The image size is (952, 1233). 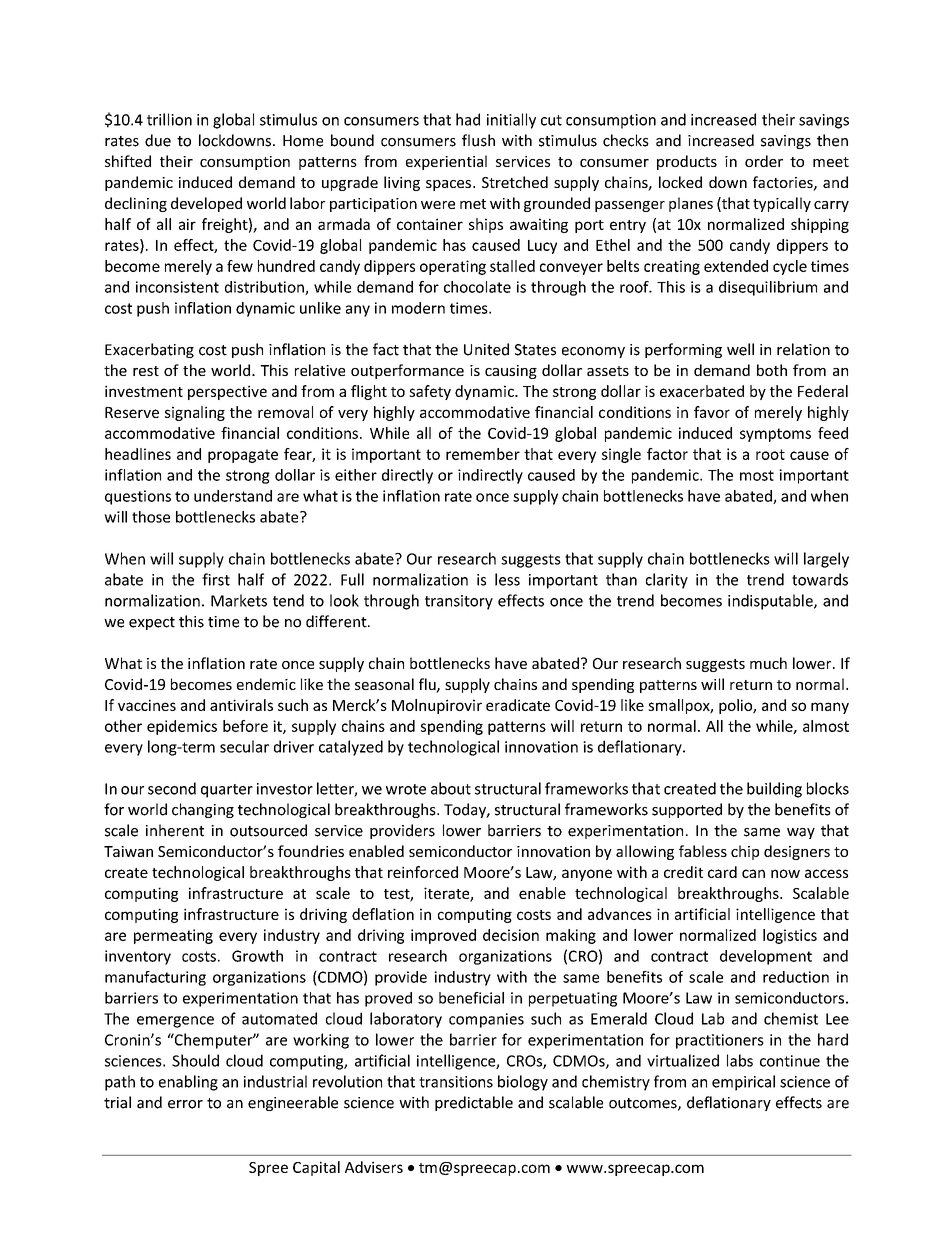 What do you see at coordinates (459, 602) in the screenshot?
I see `transitory` at bounding box center [459, 602].
